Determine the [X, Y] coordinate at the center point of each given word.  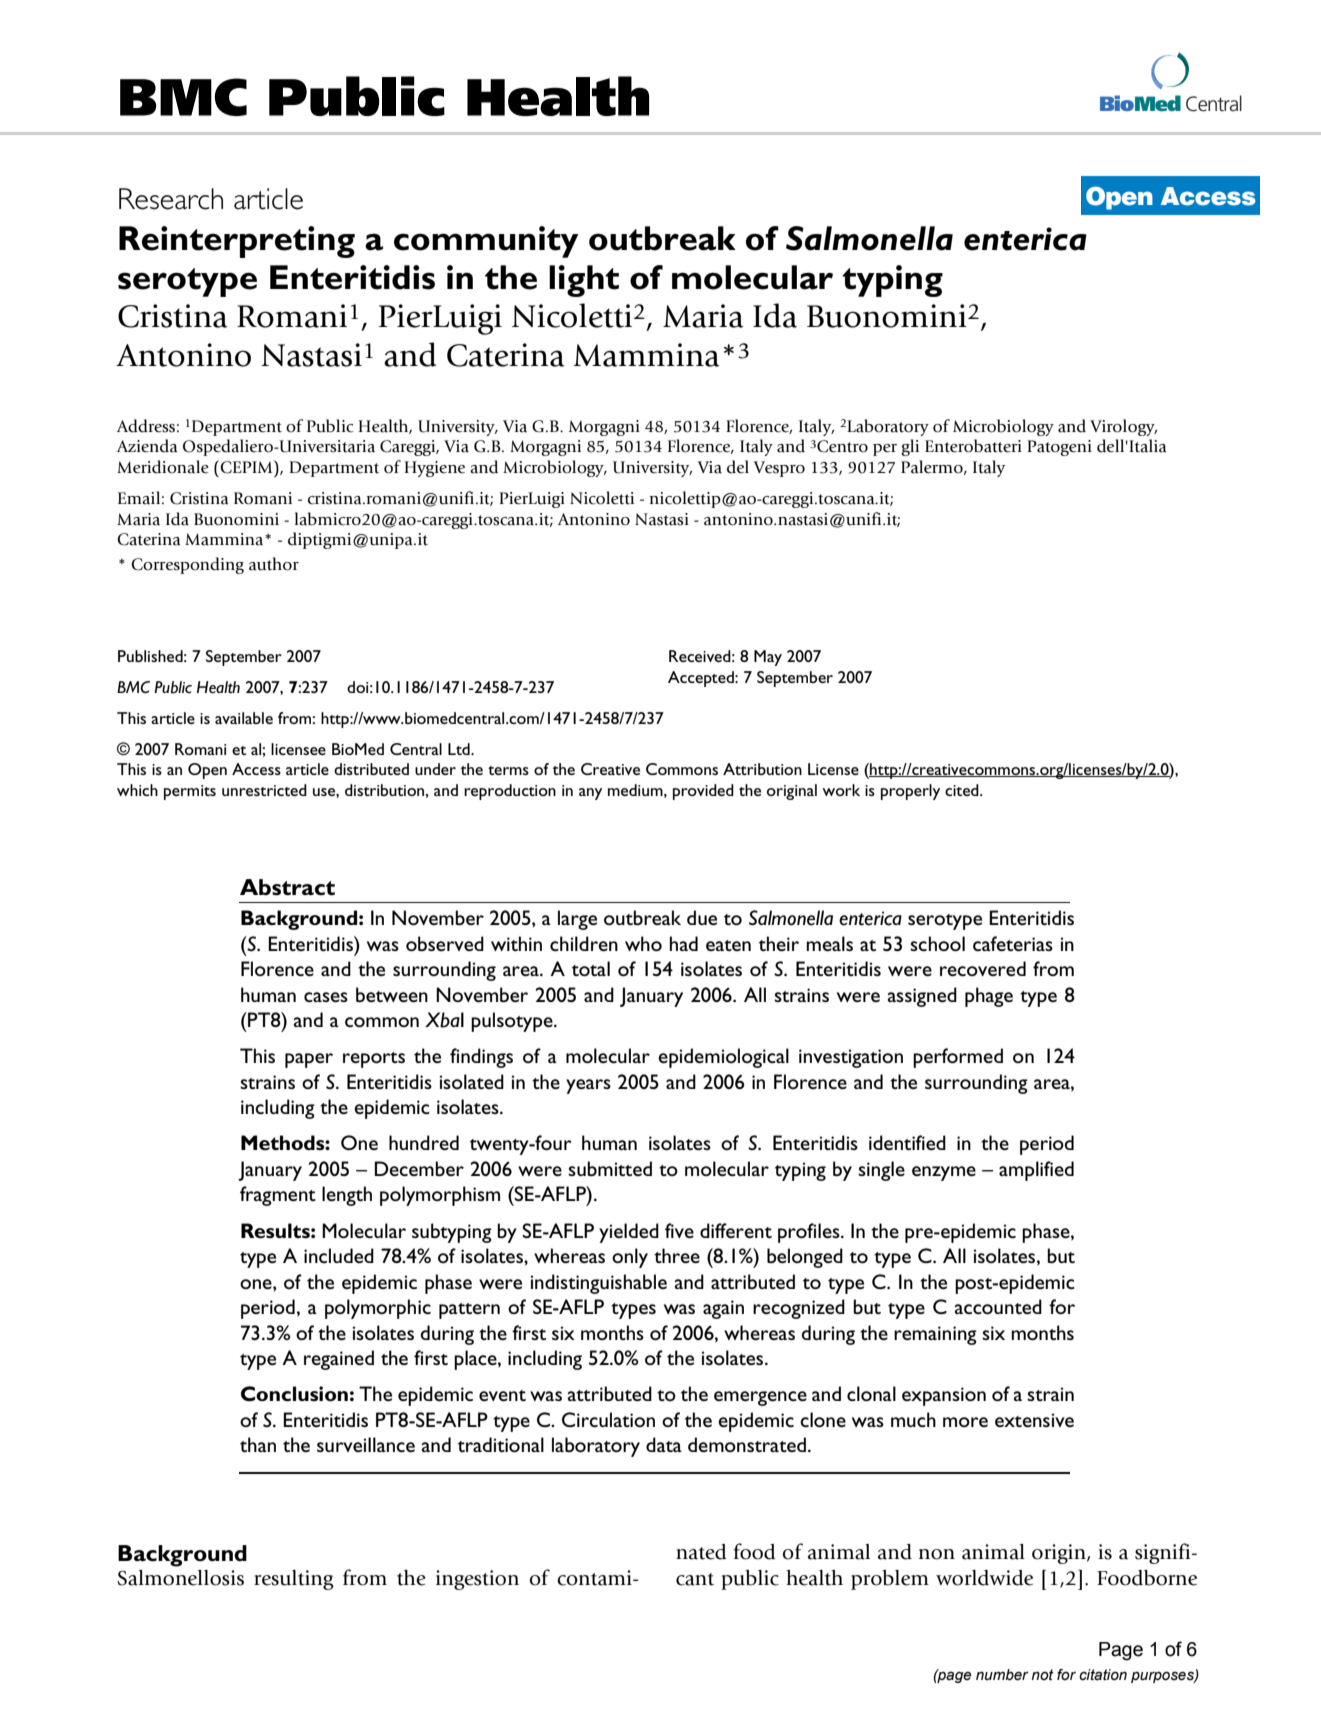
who [643, 943]
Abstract [287, 887]
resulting [294, 1580]
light [584, 281]
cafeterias [1013, 943]
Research [171, 199]
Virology [1123, 427]
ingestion [477, 1580]
